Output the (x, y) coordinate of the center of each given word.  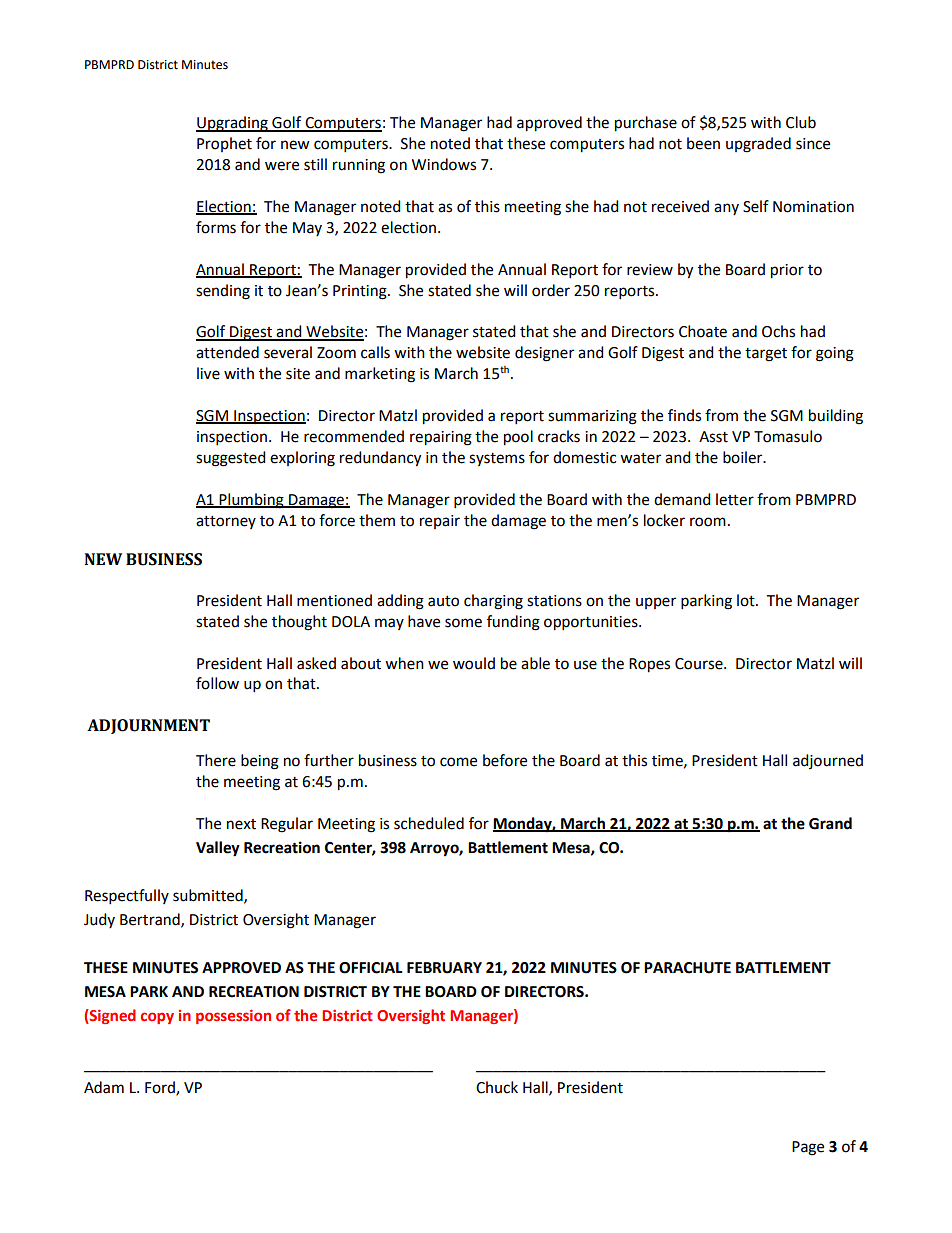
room (708, 522)
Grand (830, 823)
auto (443, 601)
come (458, 762)
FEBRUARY (444, 968)
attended (227, 352)
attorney (226, 522)
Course (700, 664)
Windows (444, 164)
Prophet (224, 144)
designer (544, 354)
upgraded (758, 145)
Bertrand (151, 920)
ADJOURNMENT (148, 726)
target (766, 355)
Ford (161, 1088)
